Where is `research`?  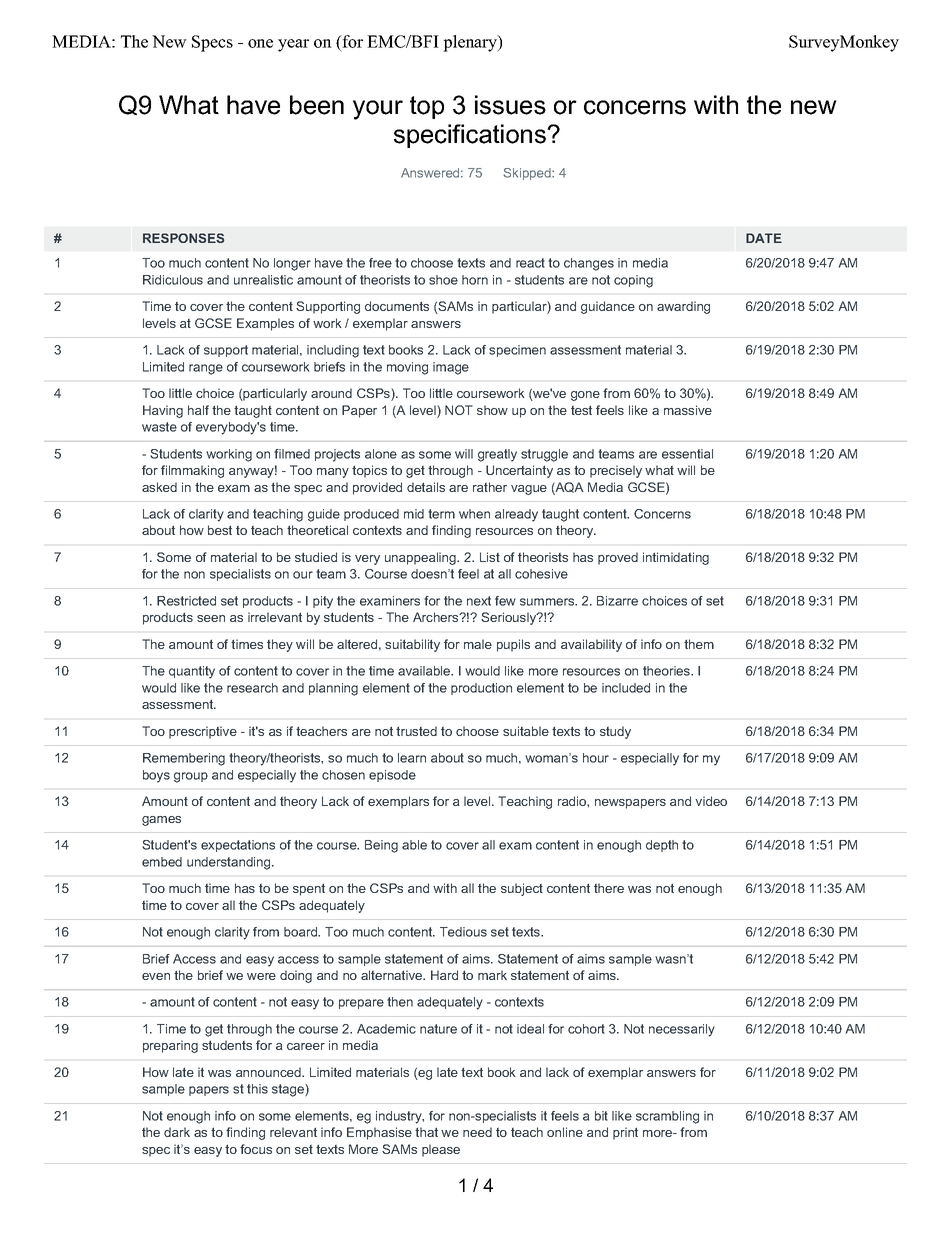 research is located at coordinates (252, 688).
